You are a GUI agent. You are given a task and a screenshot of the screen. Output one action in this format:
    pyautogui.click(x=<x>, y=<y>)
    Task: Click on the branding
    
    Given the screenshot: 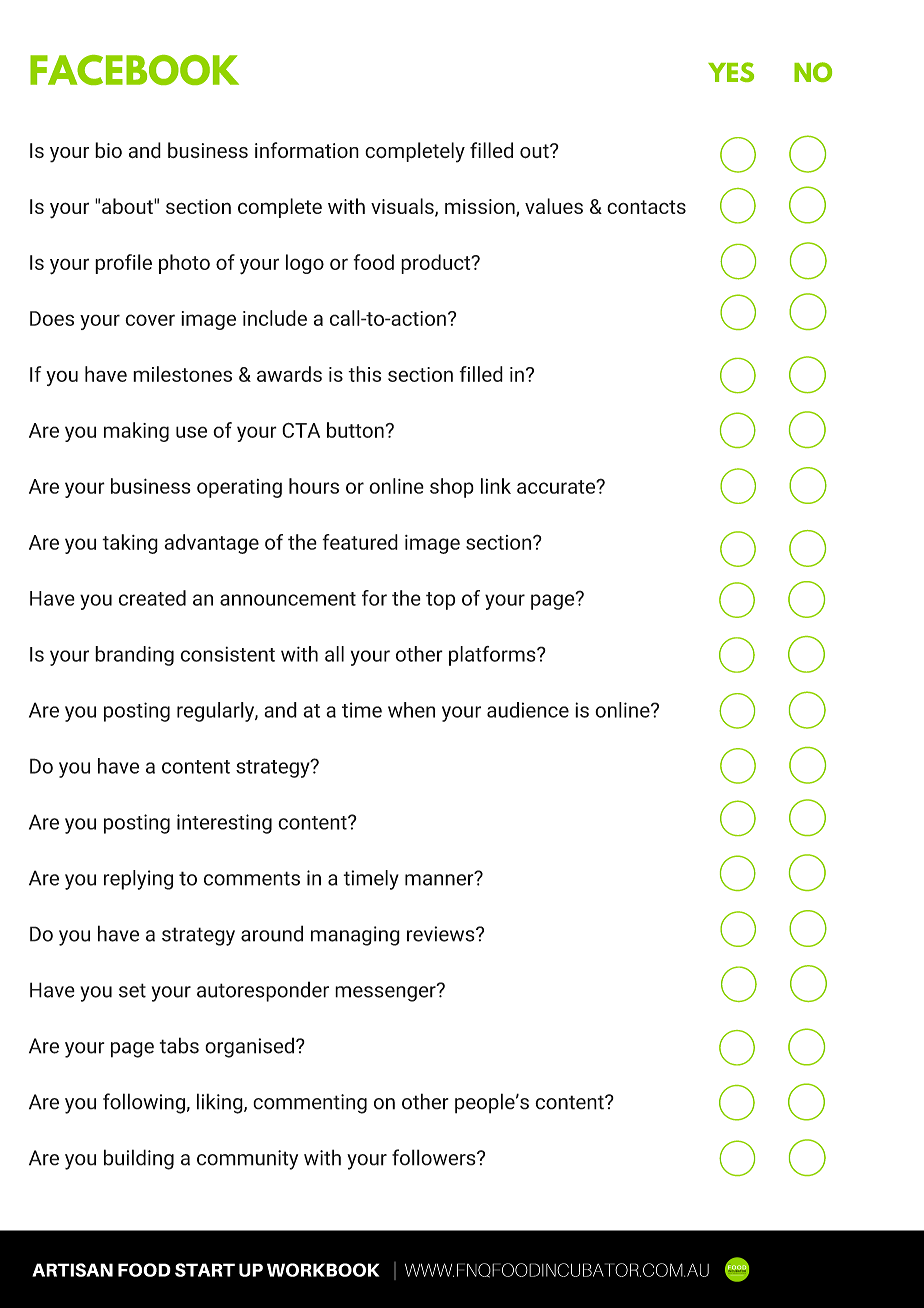 What is the action you would take?
    pyautogui.click(x=134, y=656)
